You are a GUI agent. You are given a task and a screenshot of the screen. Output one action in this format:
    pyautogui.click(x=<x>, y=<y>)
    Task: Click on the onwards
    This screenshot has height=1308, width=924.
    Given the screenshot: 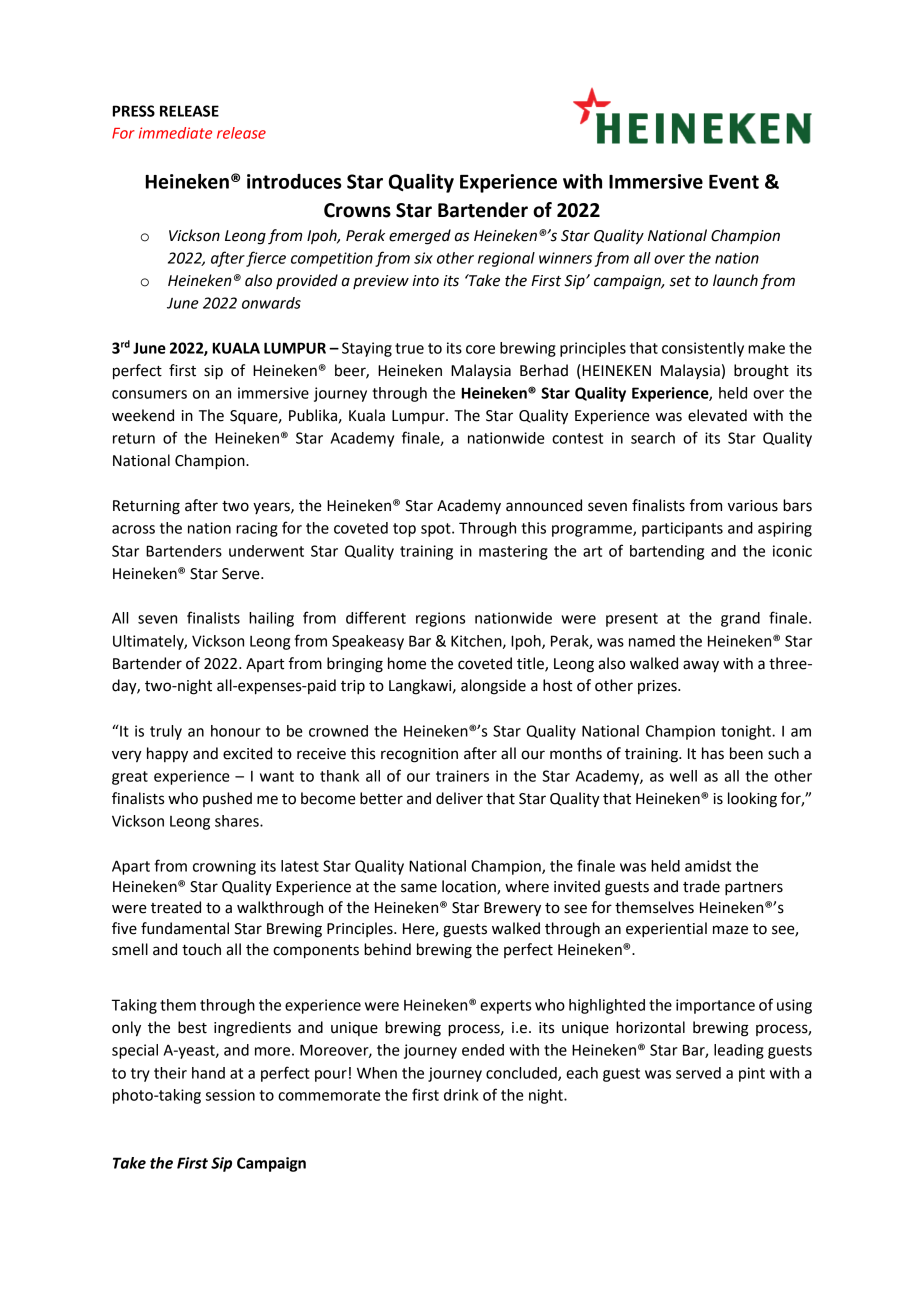 What is the action you would take?
    pyautogui.click(x=271, y=303)
